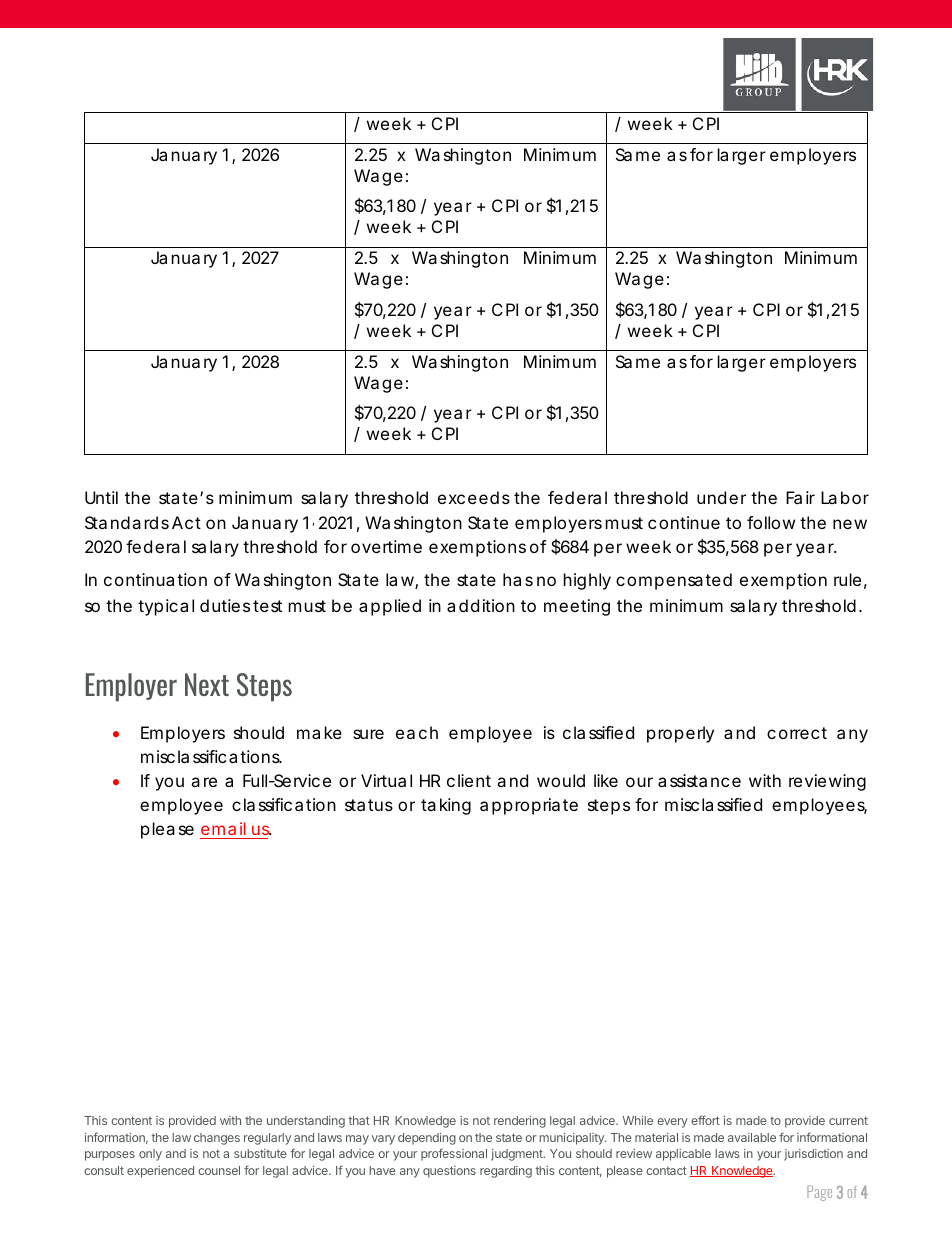  Describe the element at coordinates (797, 733) in the page. I see `correct` at that location.
